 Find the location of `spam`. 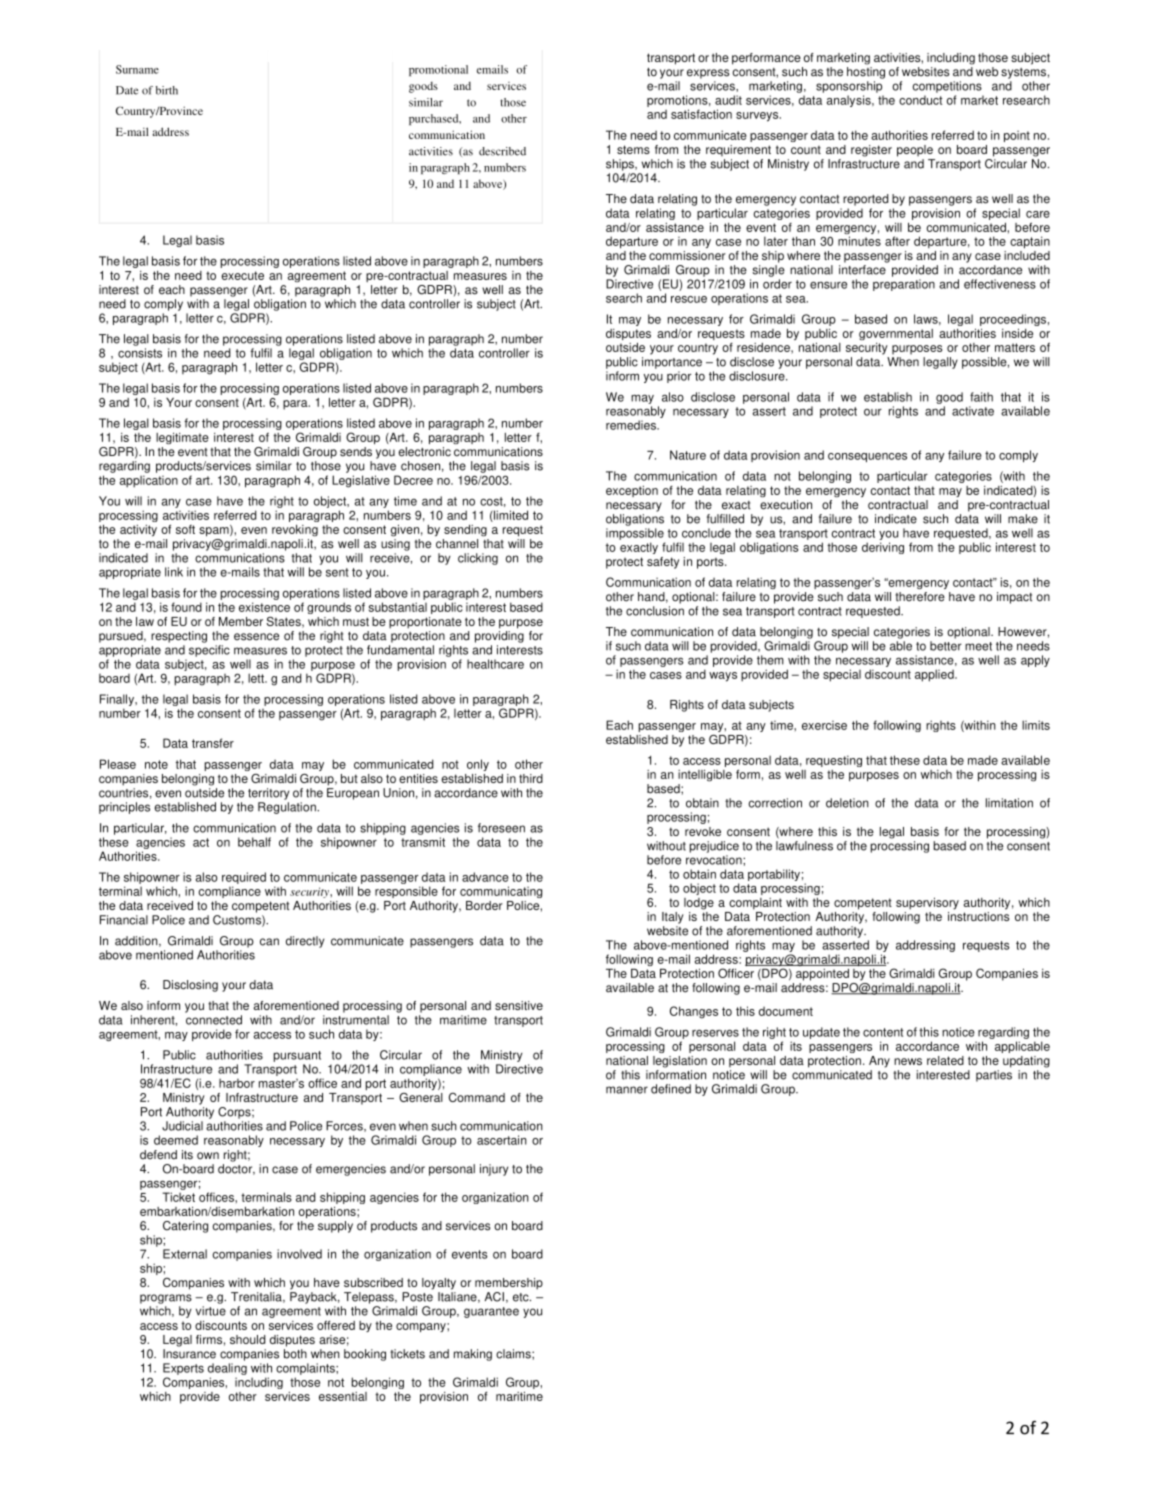

spam is located at coordinates (215, 531).
